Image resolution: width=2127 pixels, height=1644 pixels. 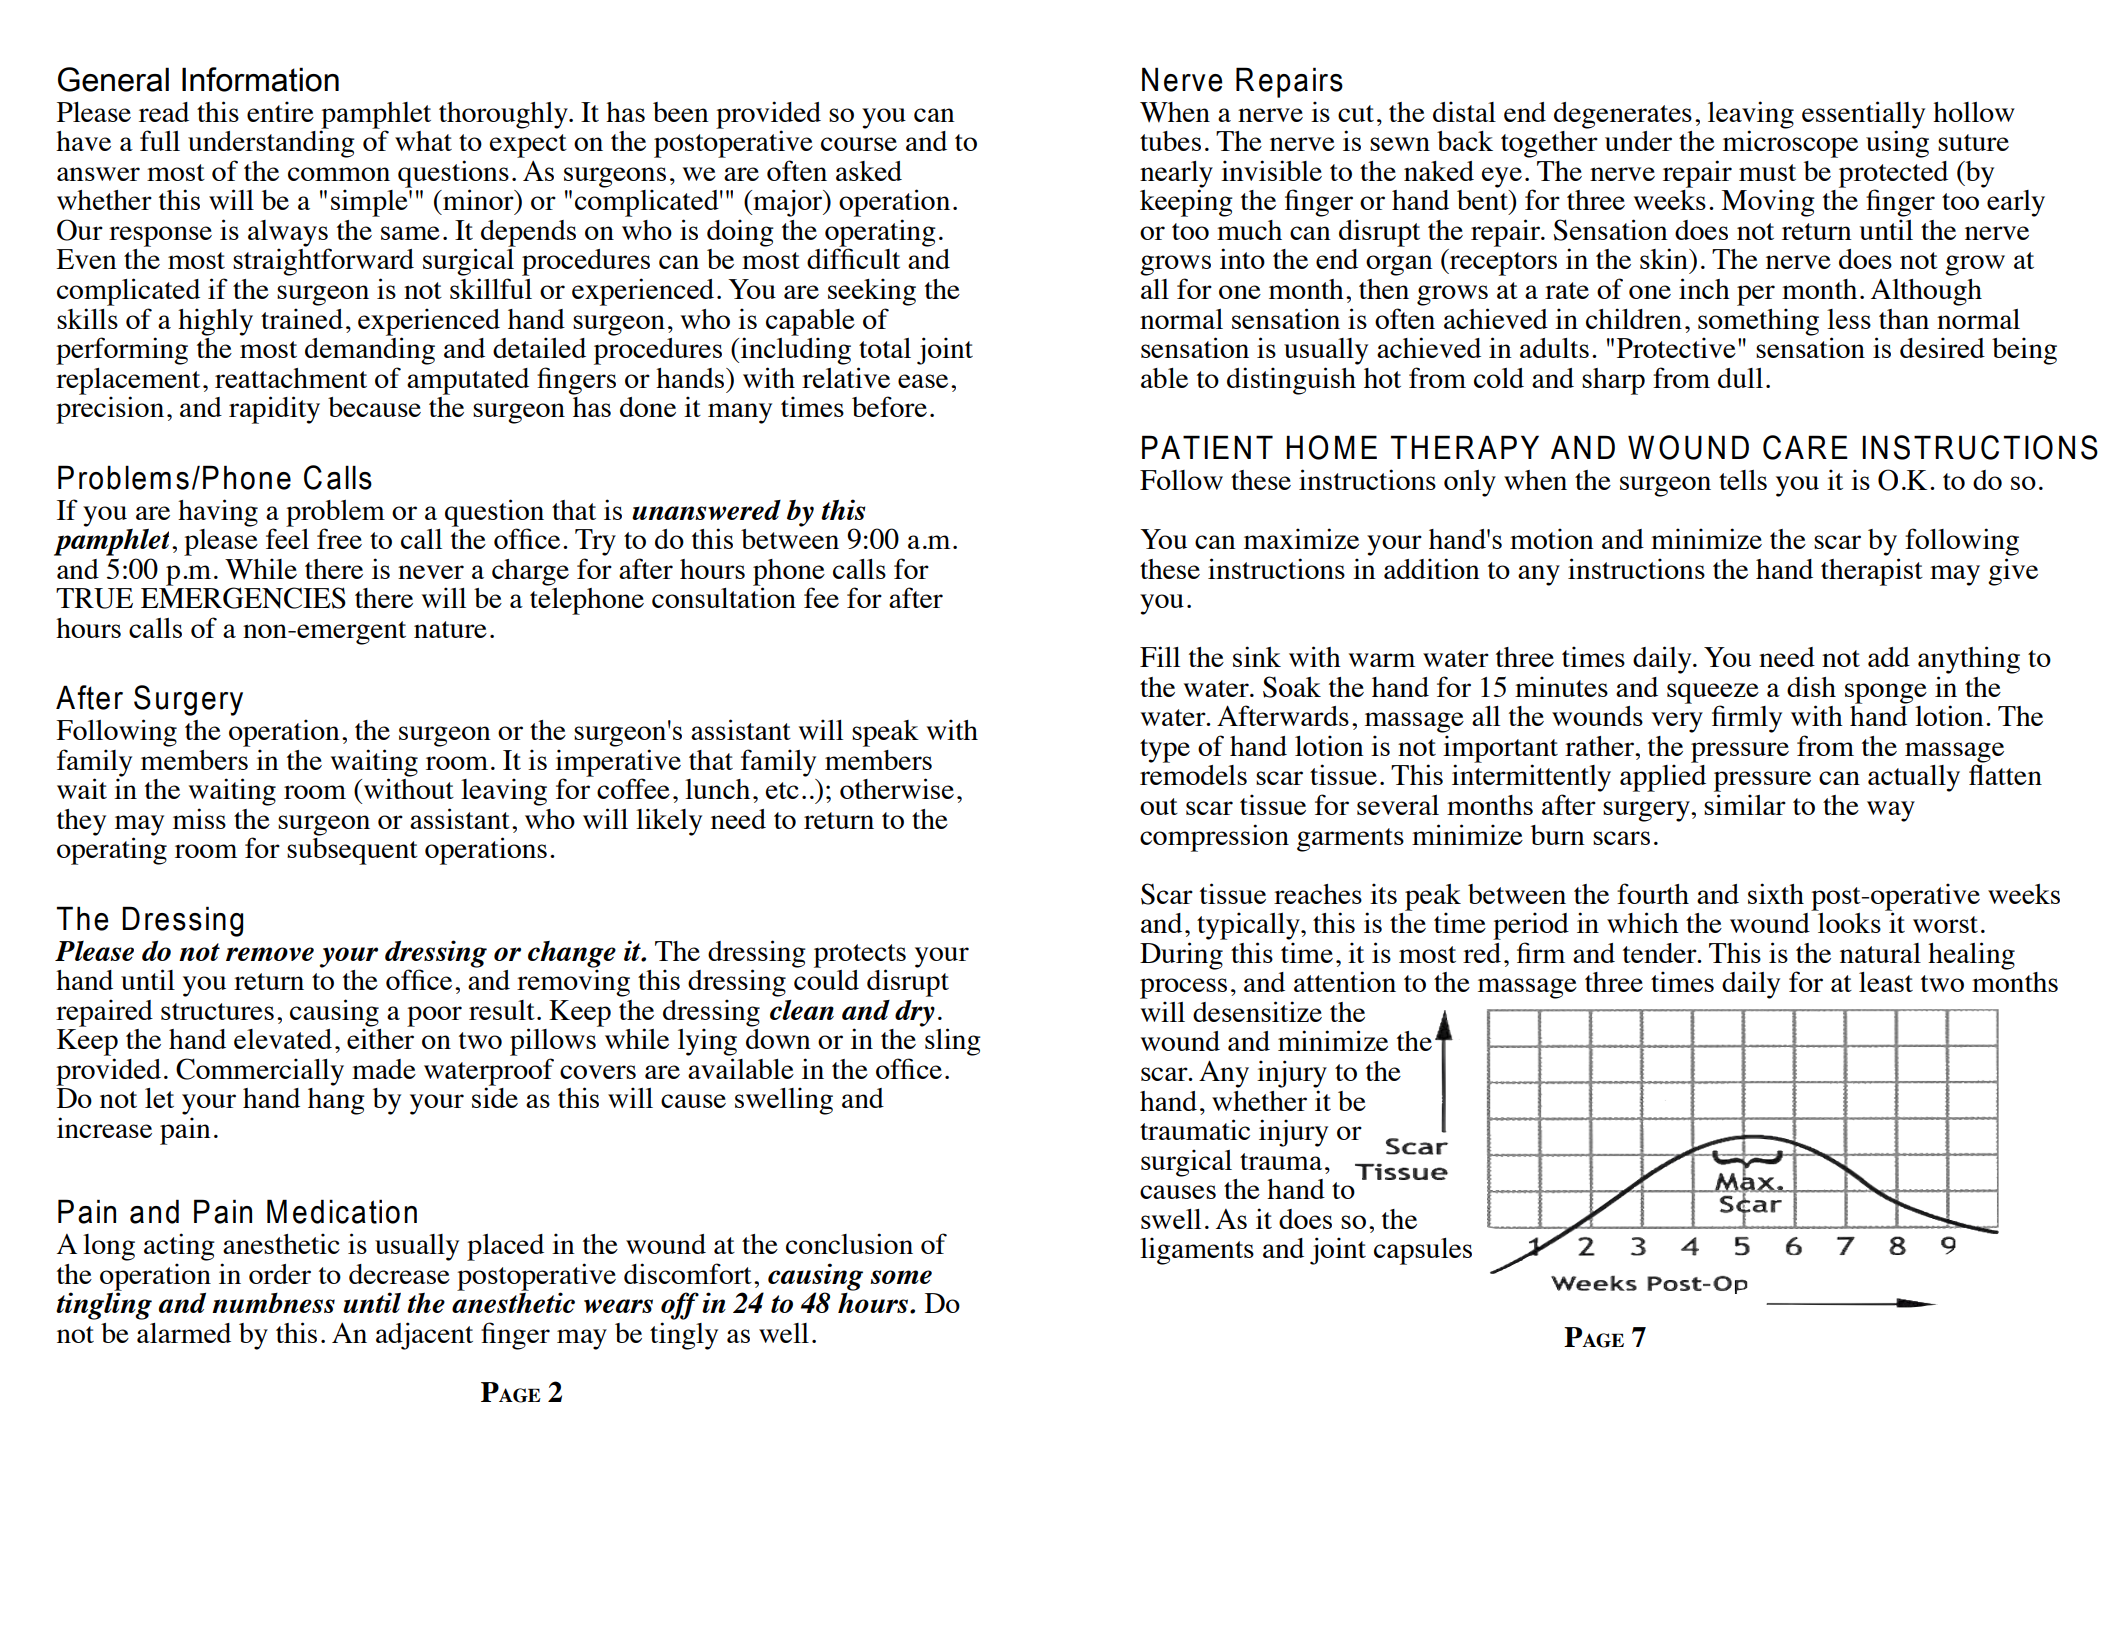 What do you see at coordinates (1197, 1251) in the document?
I see `ligaments` at bounding box center [1197, 1251].
